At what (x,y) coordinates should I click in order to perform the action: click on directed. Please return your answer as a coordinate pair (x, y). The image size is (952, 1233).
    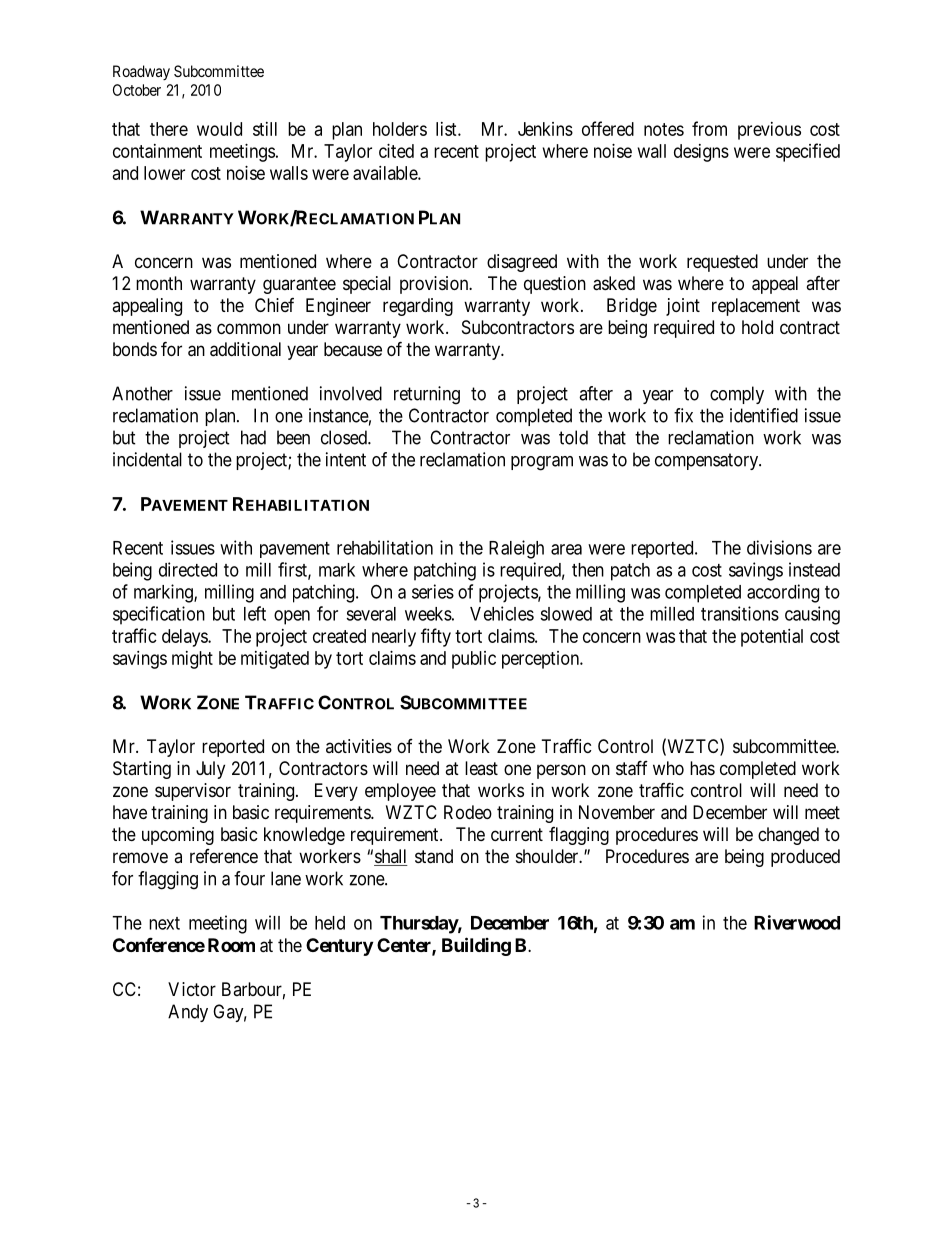
    Looking at the image, I should click on (188, 569).
